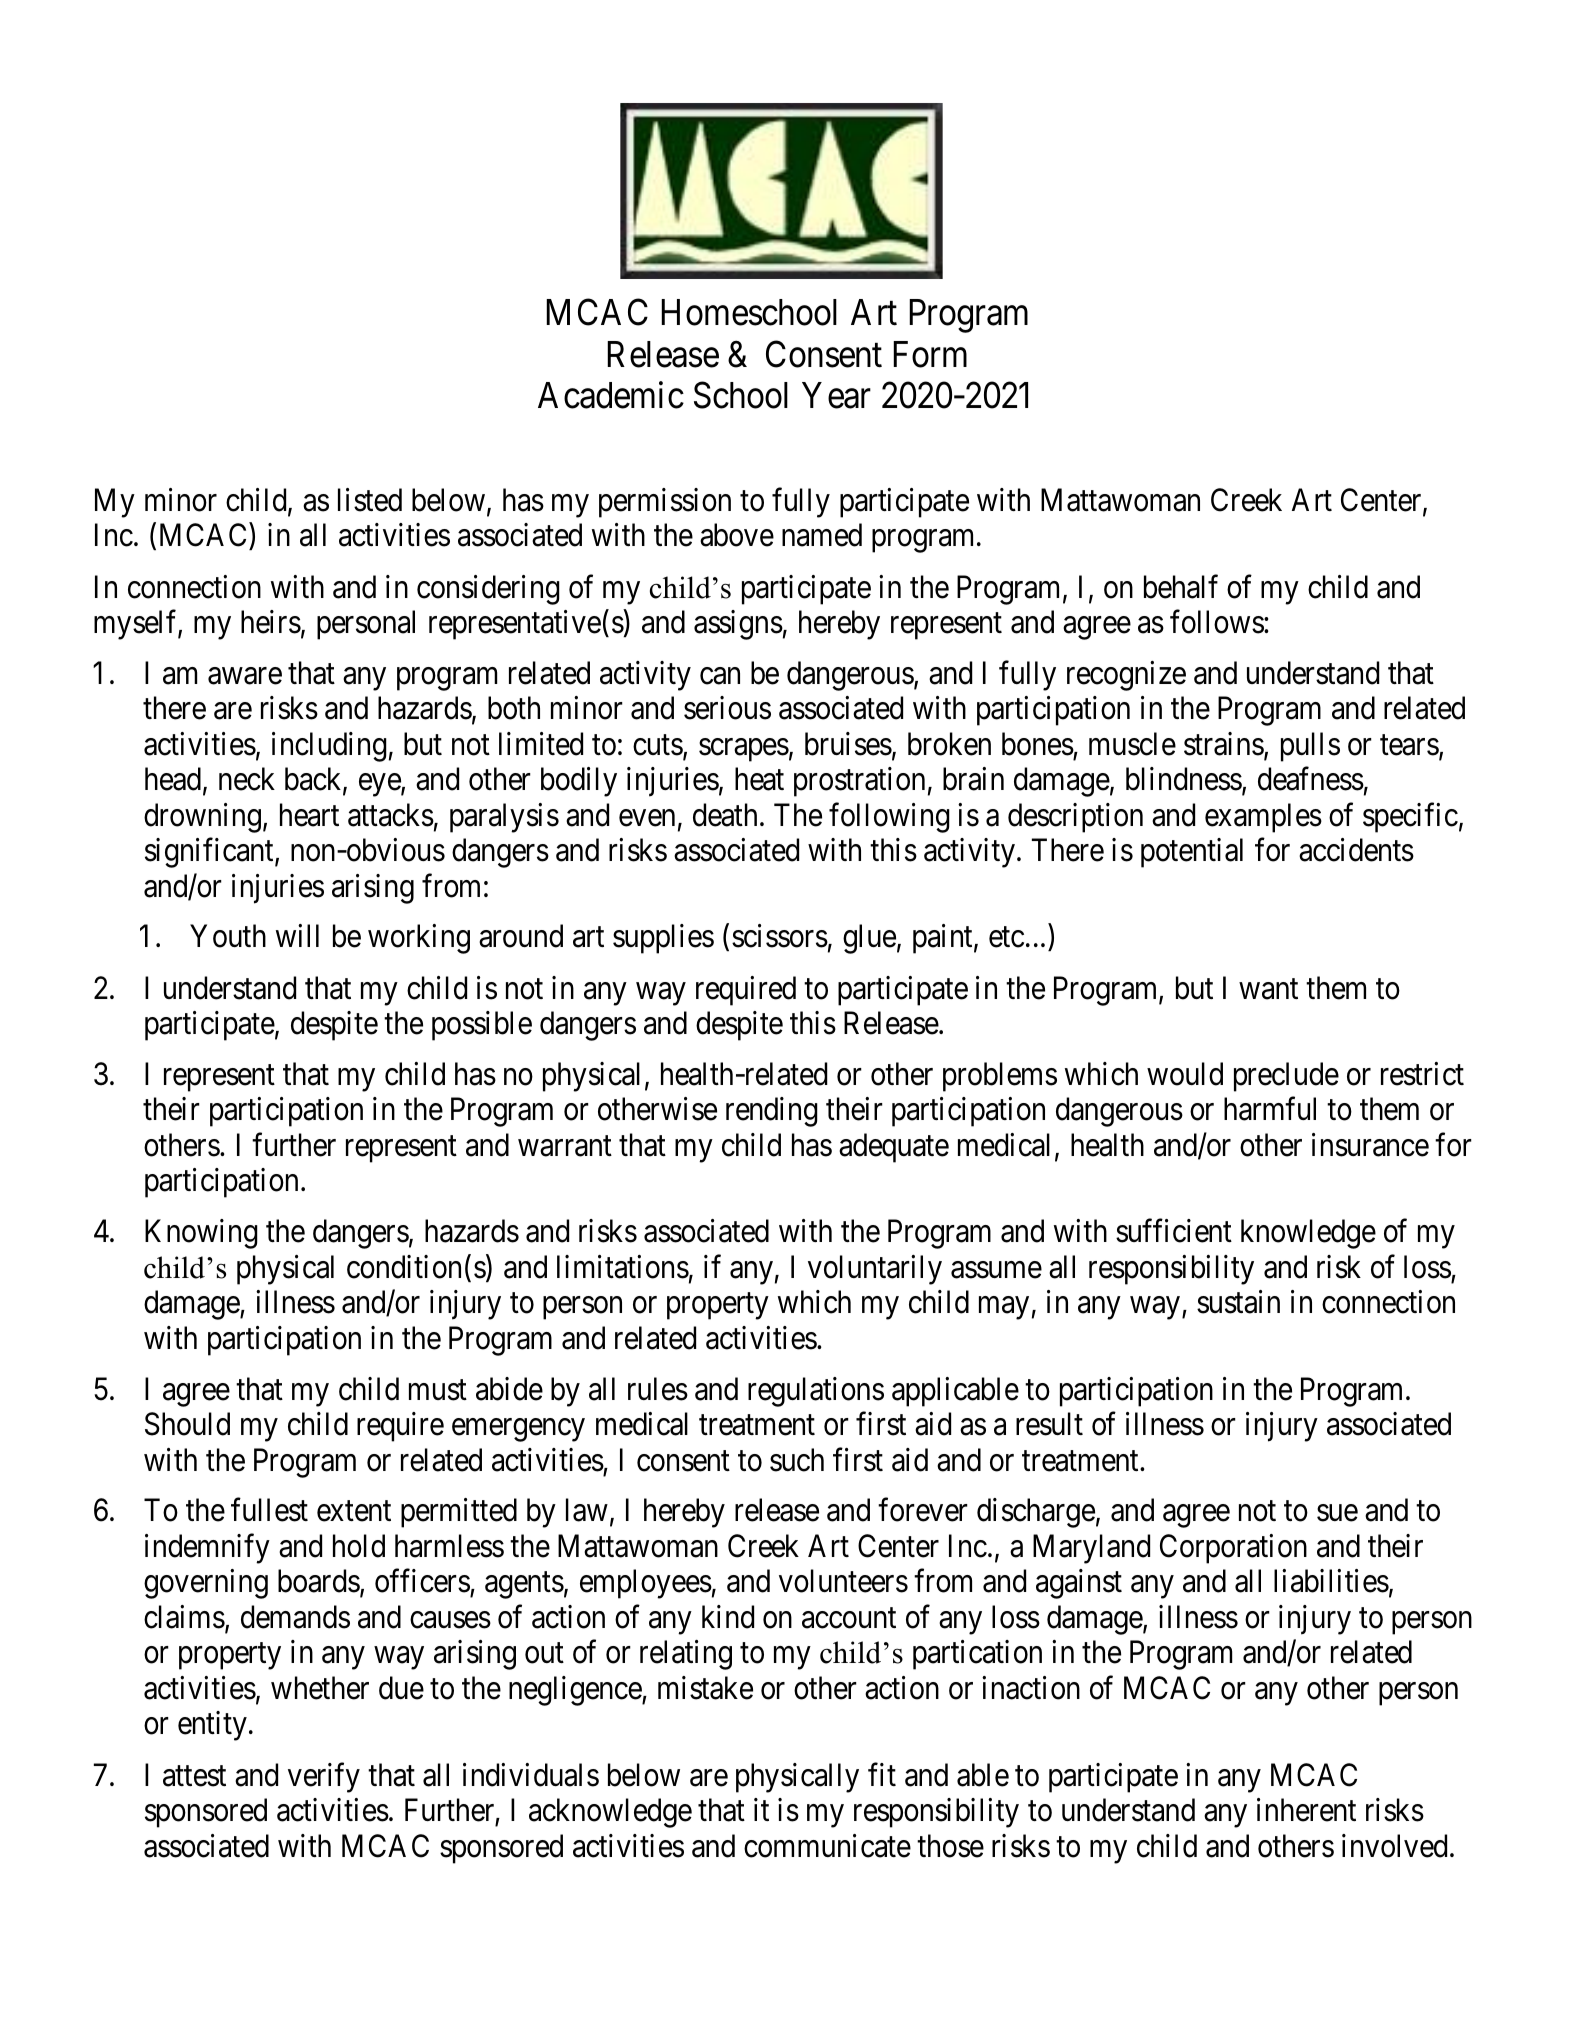 The image size is (1574, 2036). I want to click on behalf, so click(1181, 586).
